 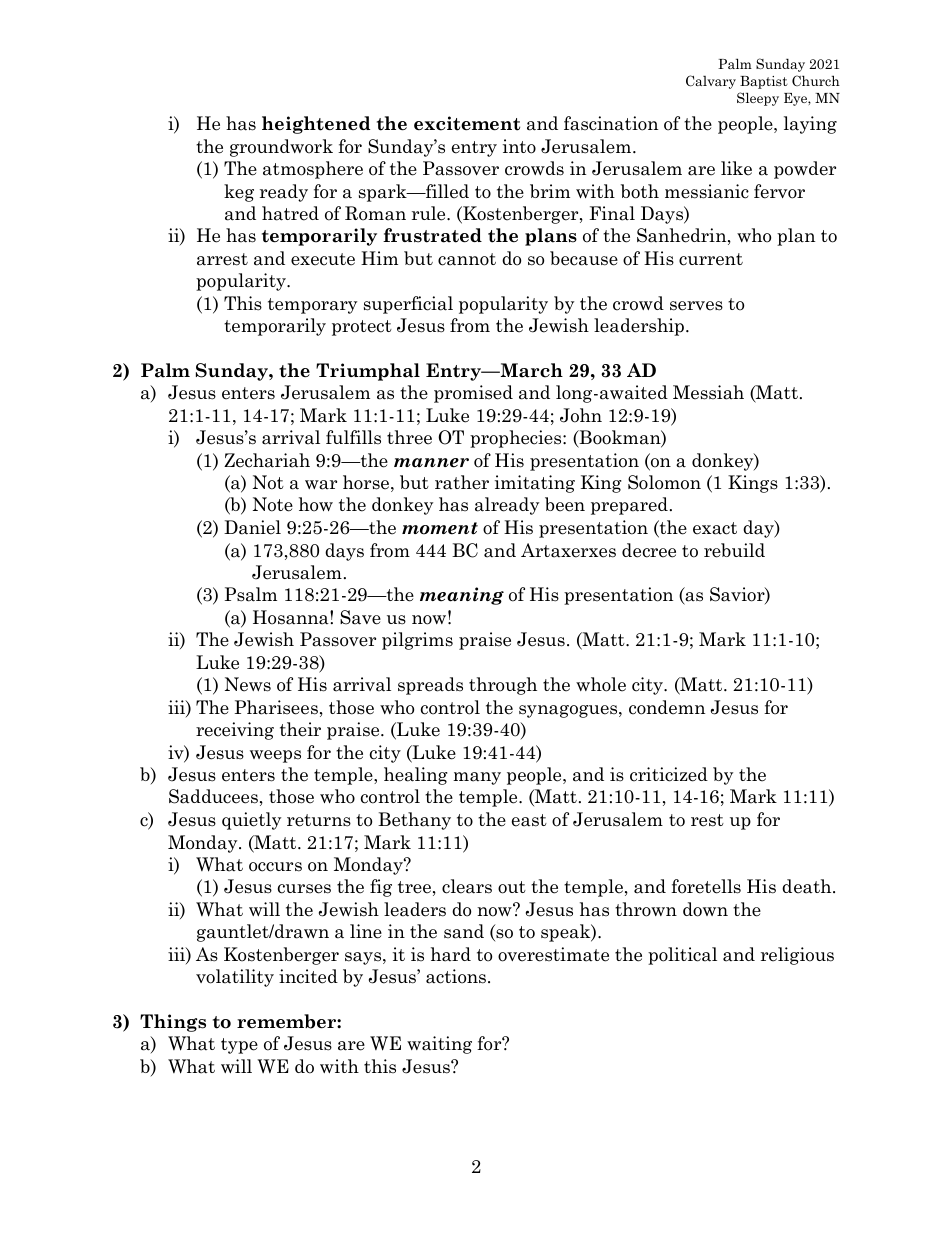 I want to click on excitement, so click(x=467, y=123).
